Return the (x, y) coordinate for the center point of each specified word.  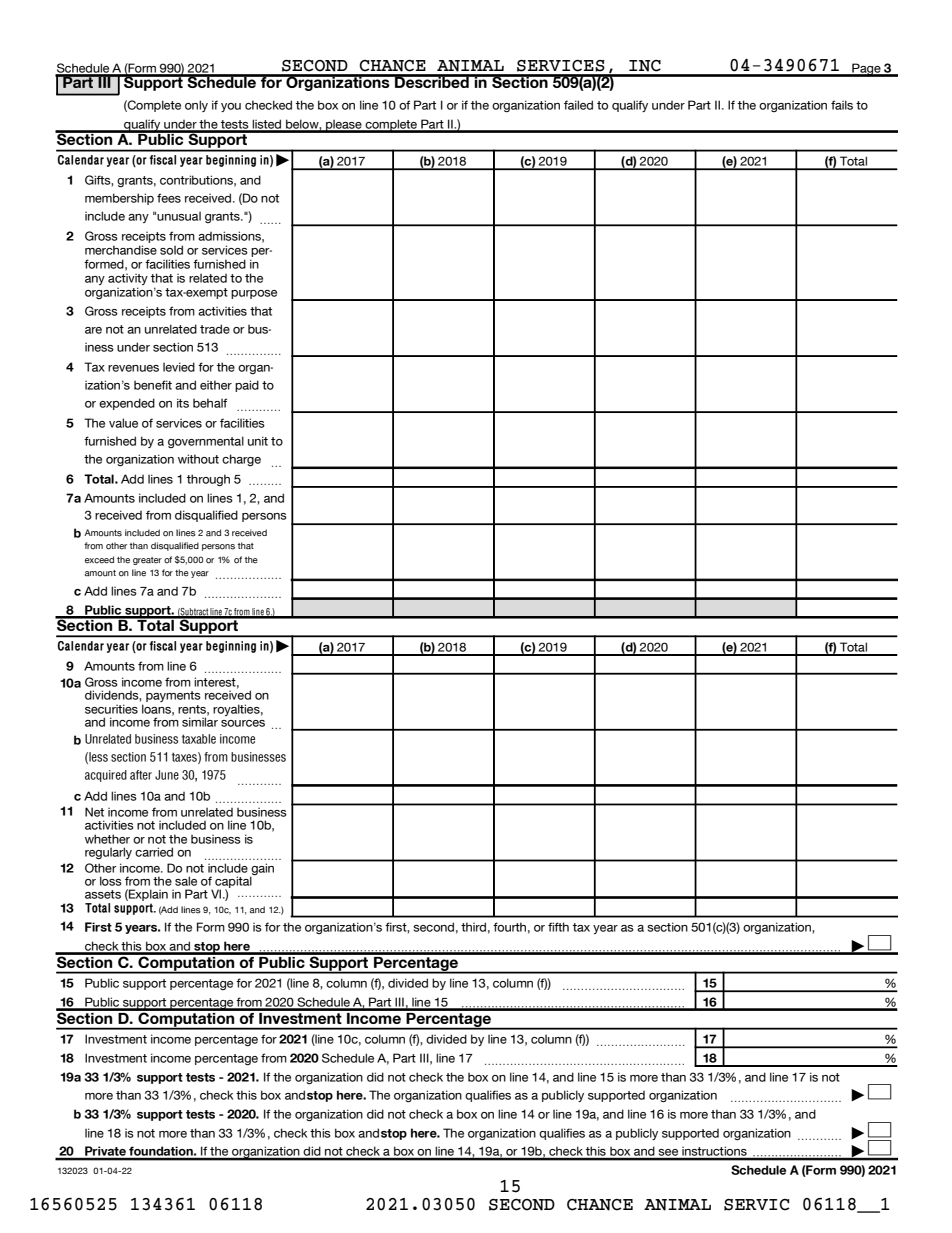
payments (173, 696)
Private (105, 1152)
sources (243, 723)
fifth (558, 927)
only (196, 106)
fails (842, 105)
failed (578, 105)
